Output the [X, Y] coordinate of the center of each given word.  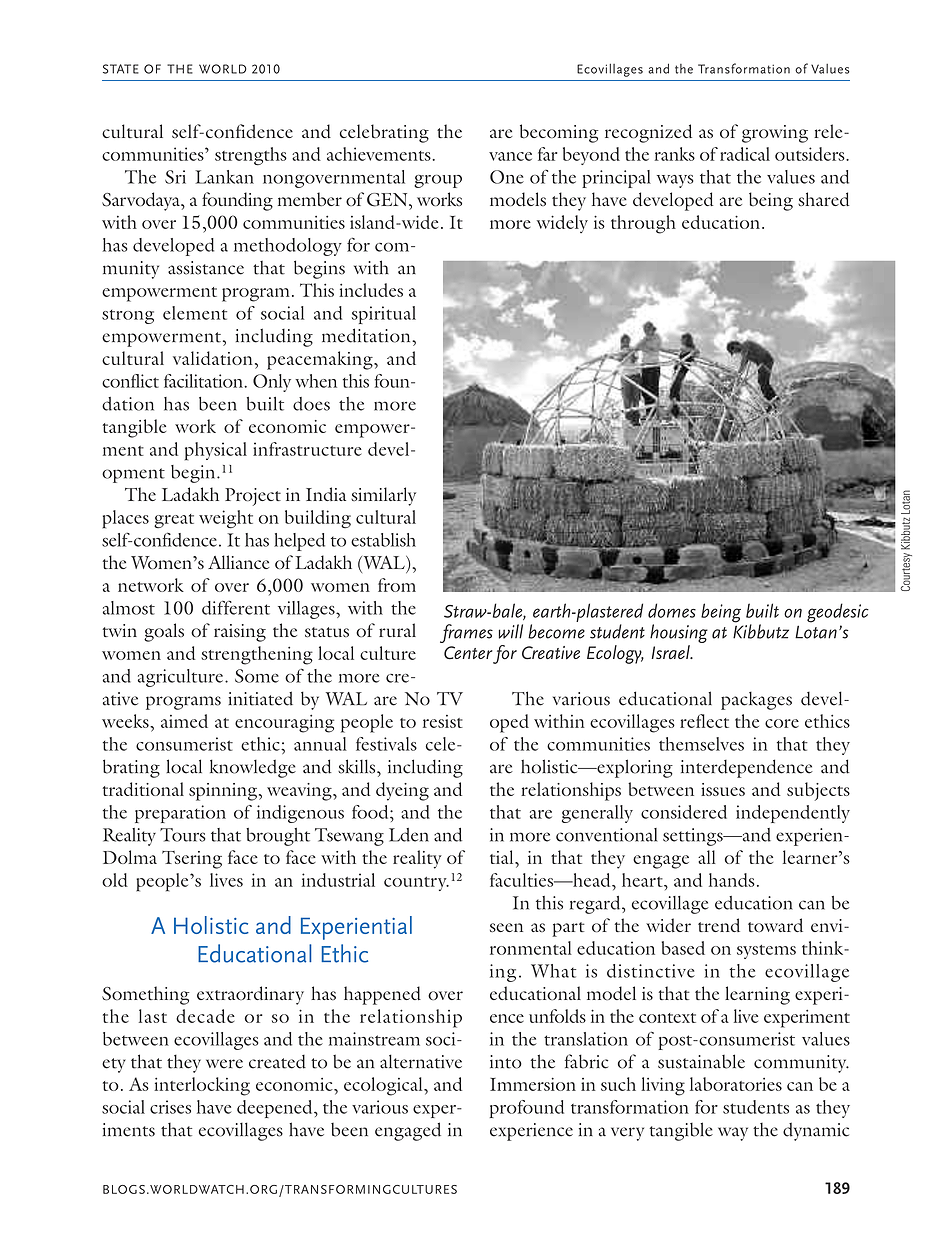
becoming [559, 133]
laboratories [736, 1084]
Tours [183, 835]
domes [672, 610]
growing [775, 134]
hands [732, 880]
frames [466, 633]
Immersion [533, 1084]
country [416, 884]
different [236, 607]
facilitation [204, 381]
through [643, 224]
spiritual [384, 315]
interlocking [202, 1086]
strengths [251, 156]
